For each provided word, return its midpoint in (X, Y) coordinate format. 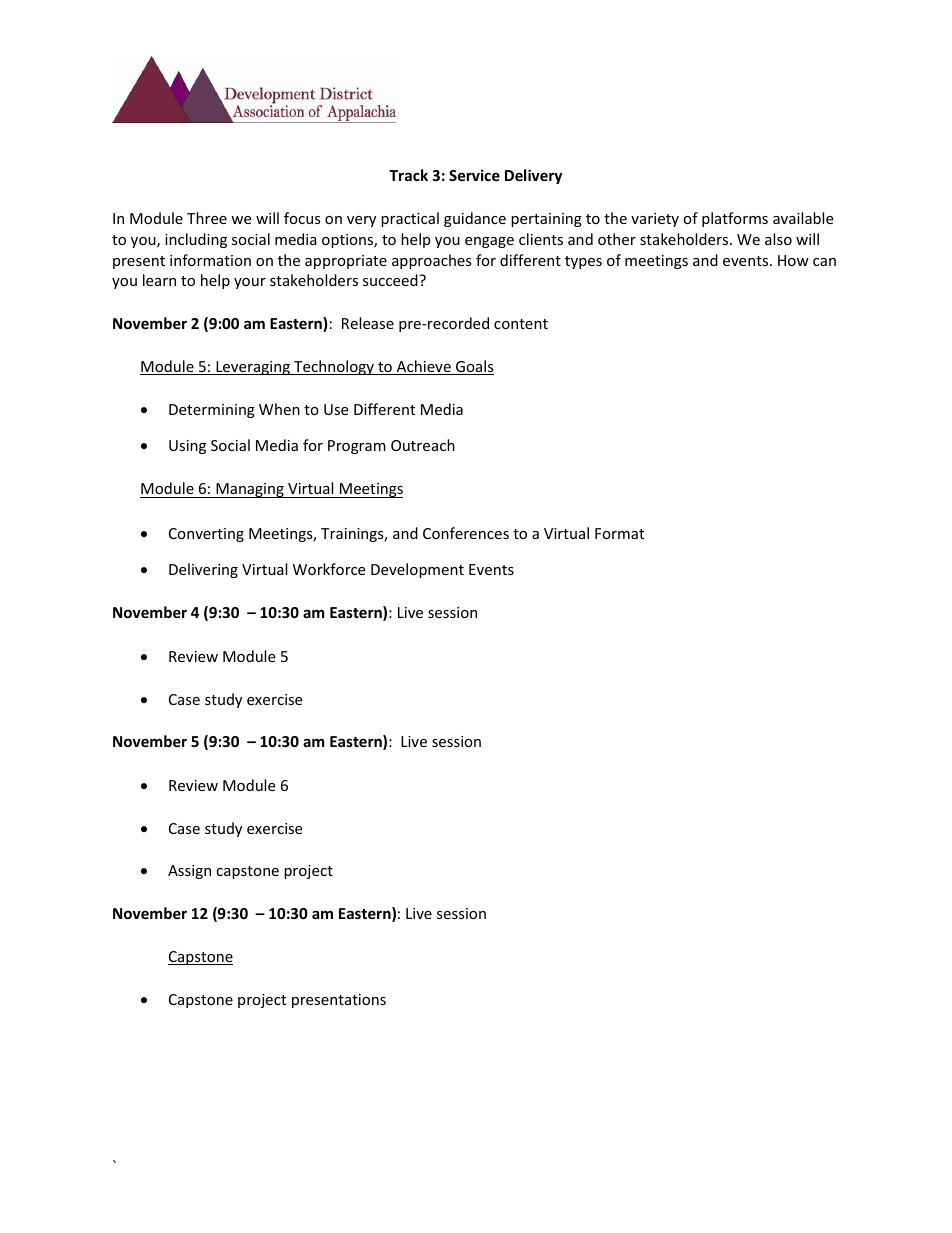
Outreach (423, 445)
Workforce (329, 569)
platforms (735, 219)
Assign (189, 872)
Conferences (466, 533)
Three (207, 218)
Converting (206, 535)
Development (417, 570)
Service (474, 175)
